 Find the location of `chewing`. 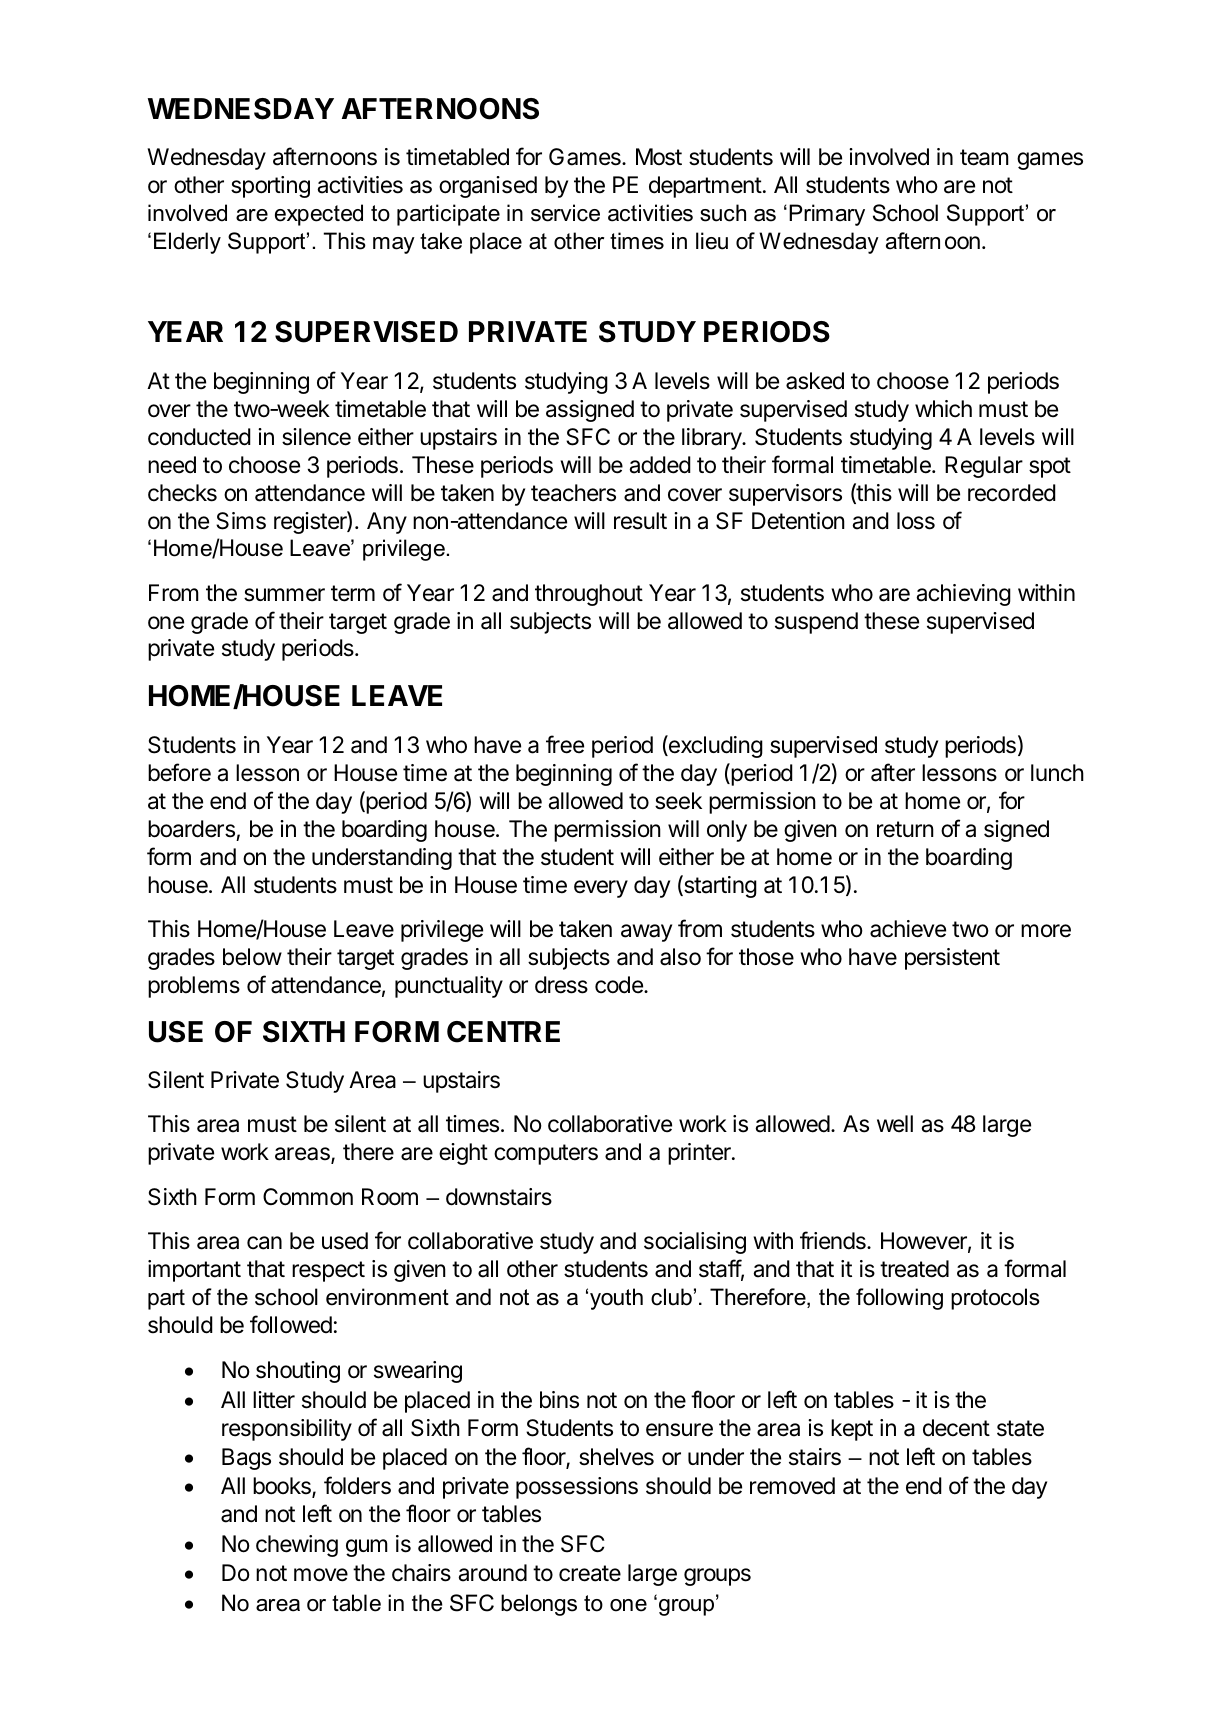

chewing is located at coordinates (297, 1546).
